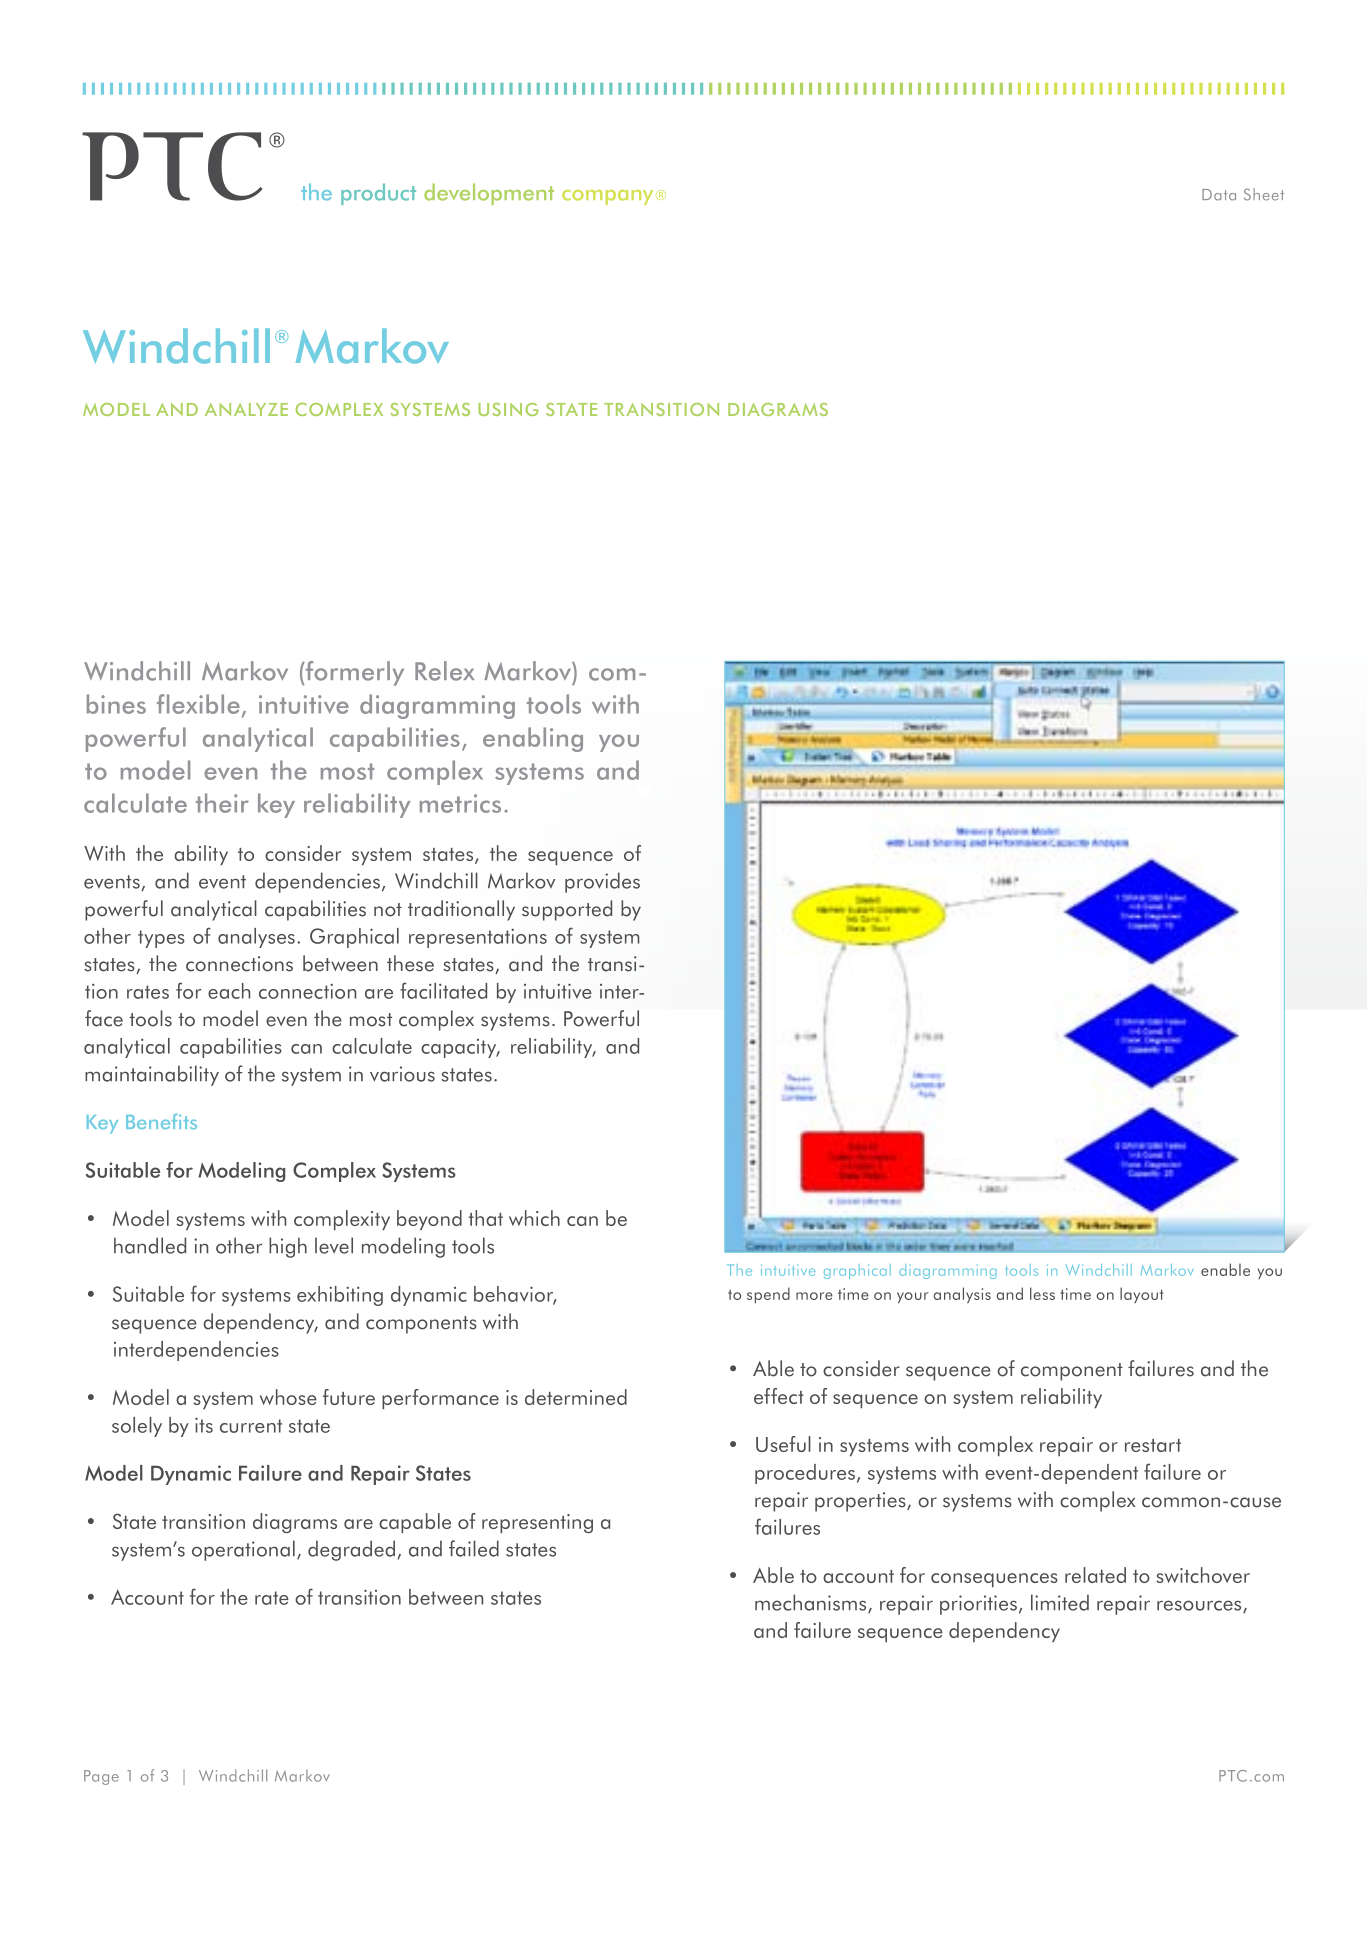  Describe the element at coordinates (533, 739) in the screenshot. I see `enabling` at that location.
